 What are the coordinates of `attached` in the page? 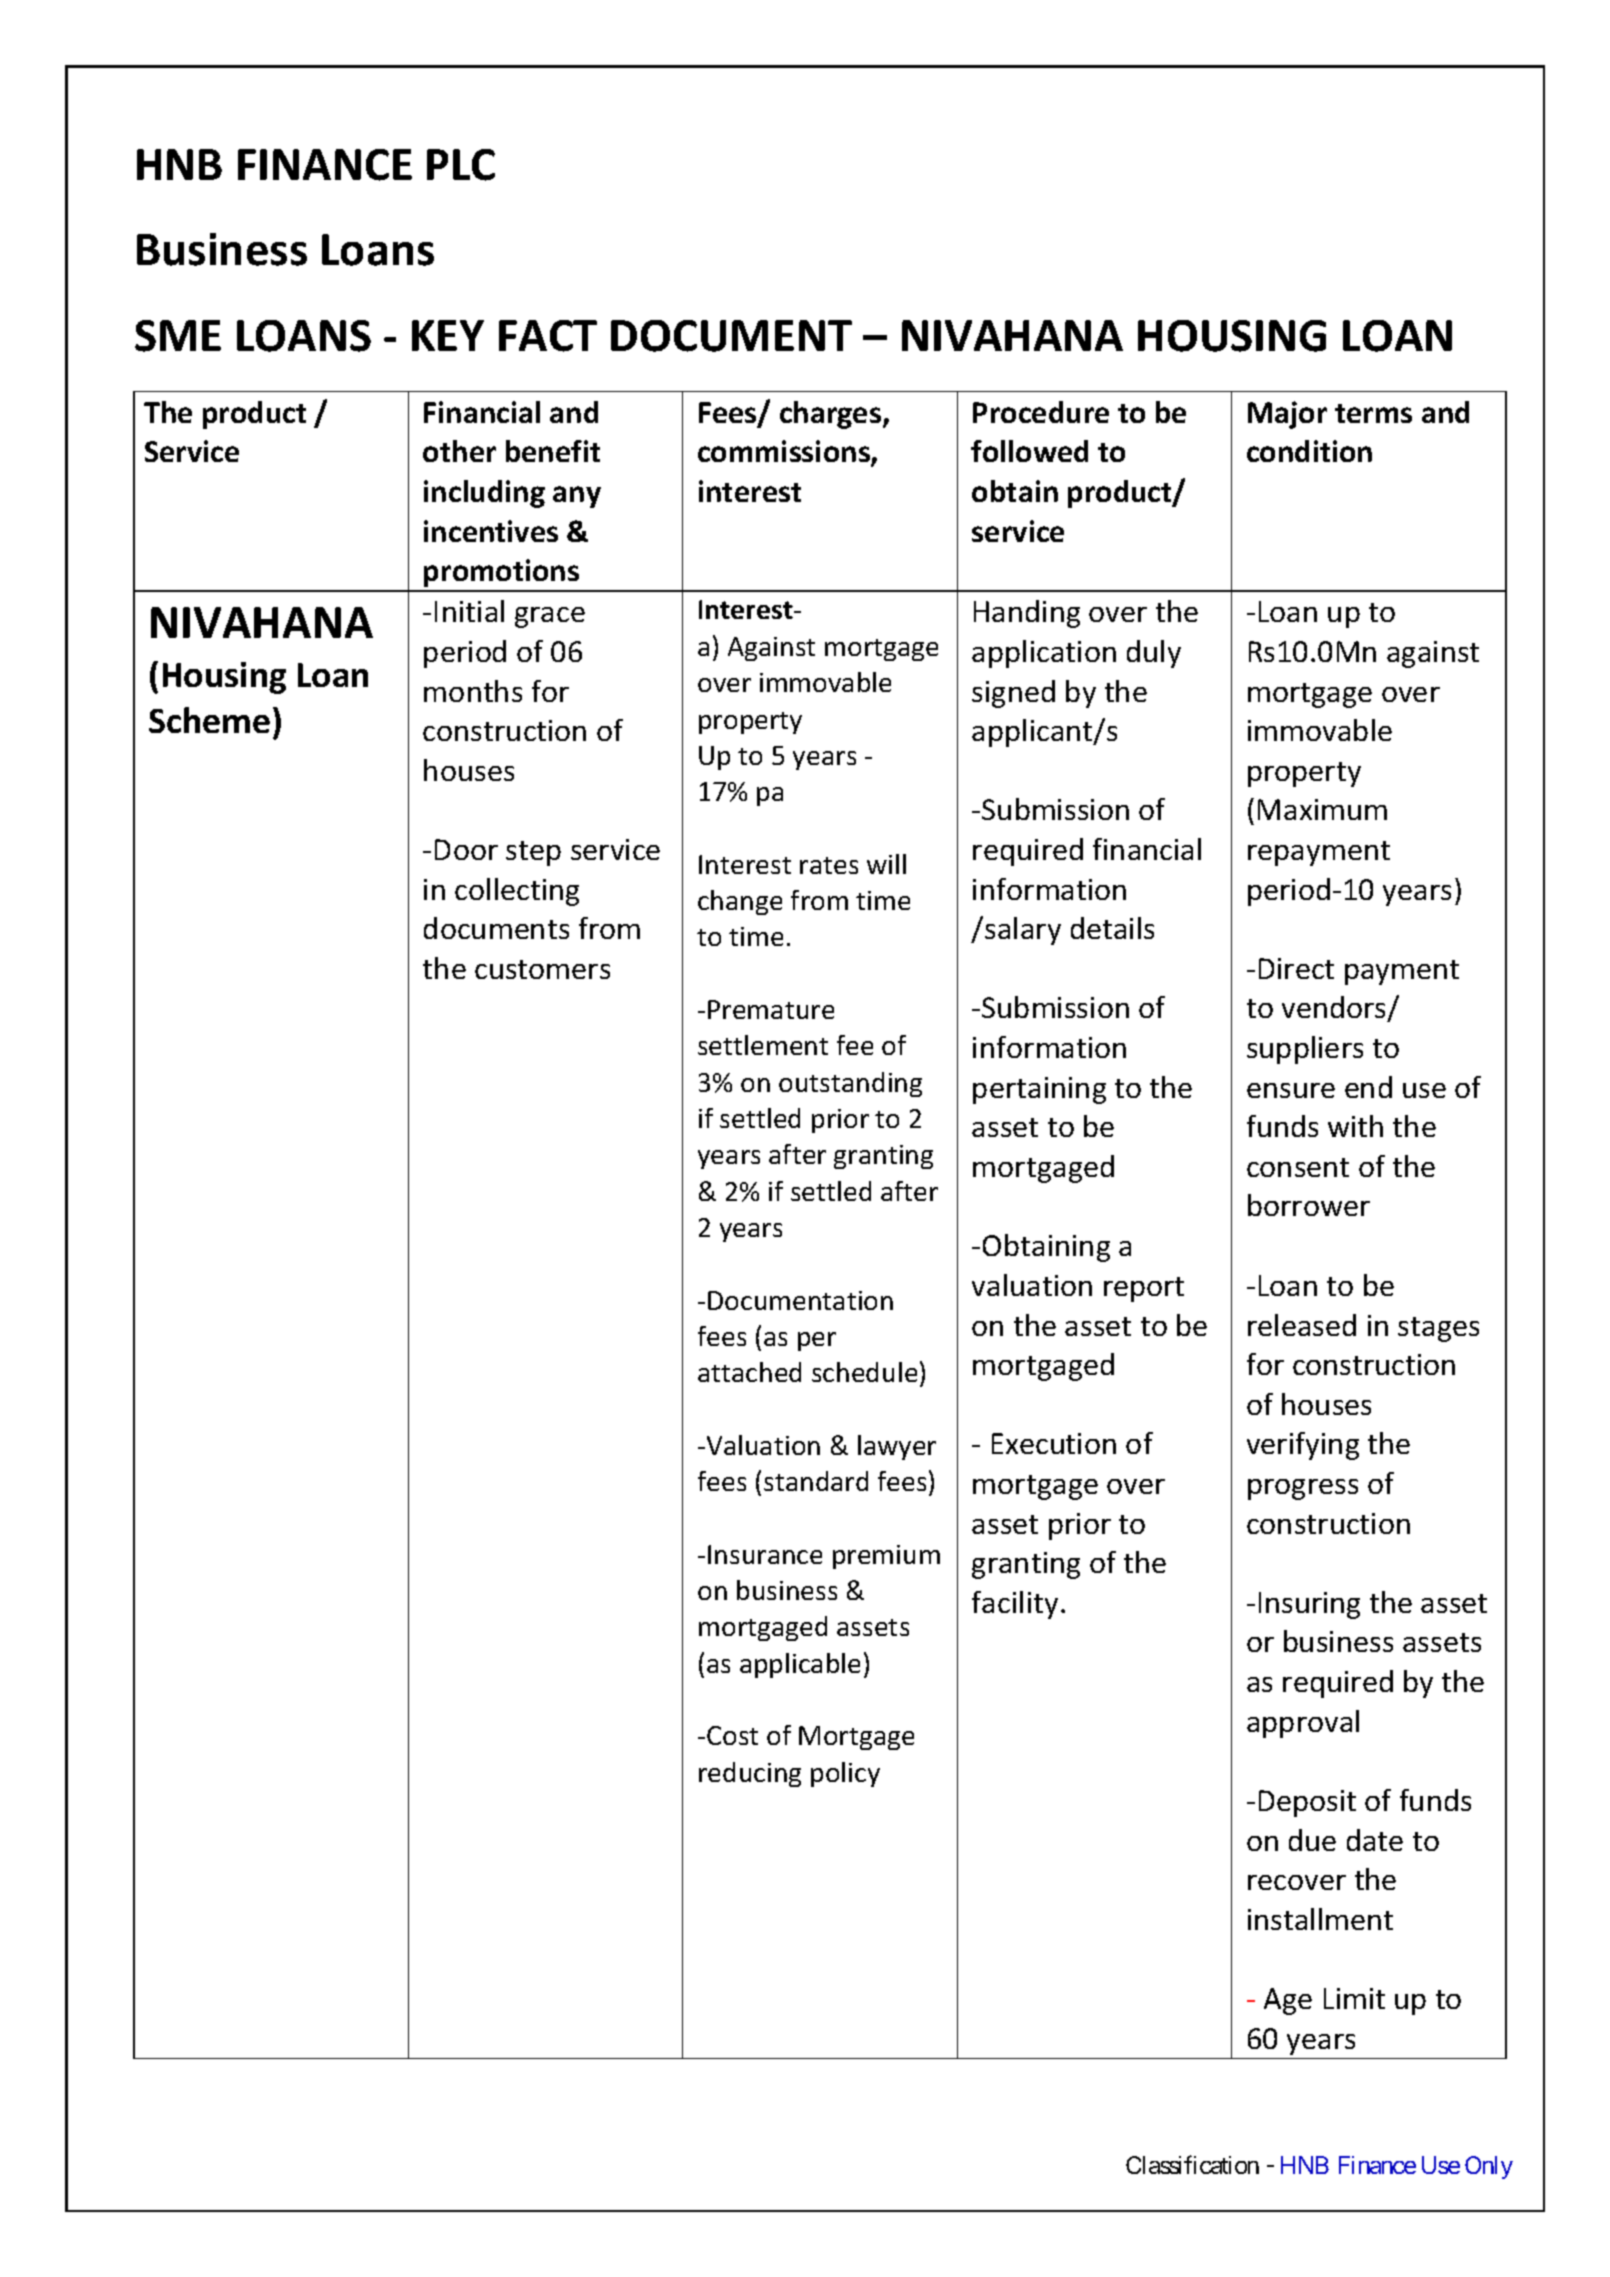 It's located at (749, 1372).
